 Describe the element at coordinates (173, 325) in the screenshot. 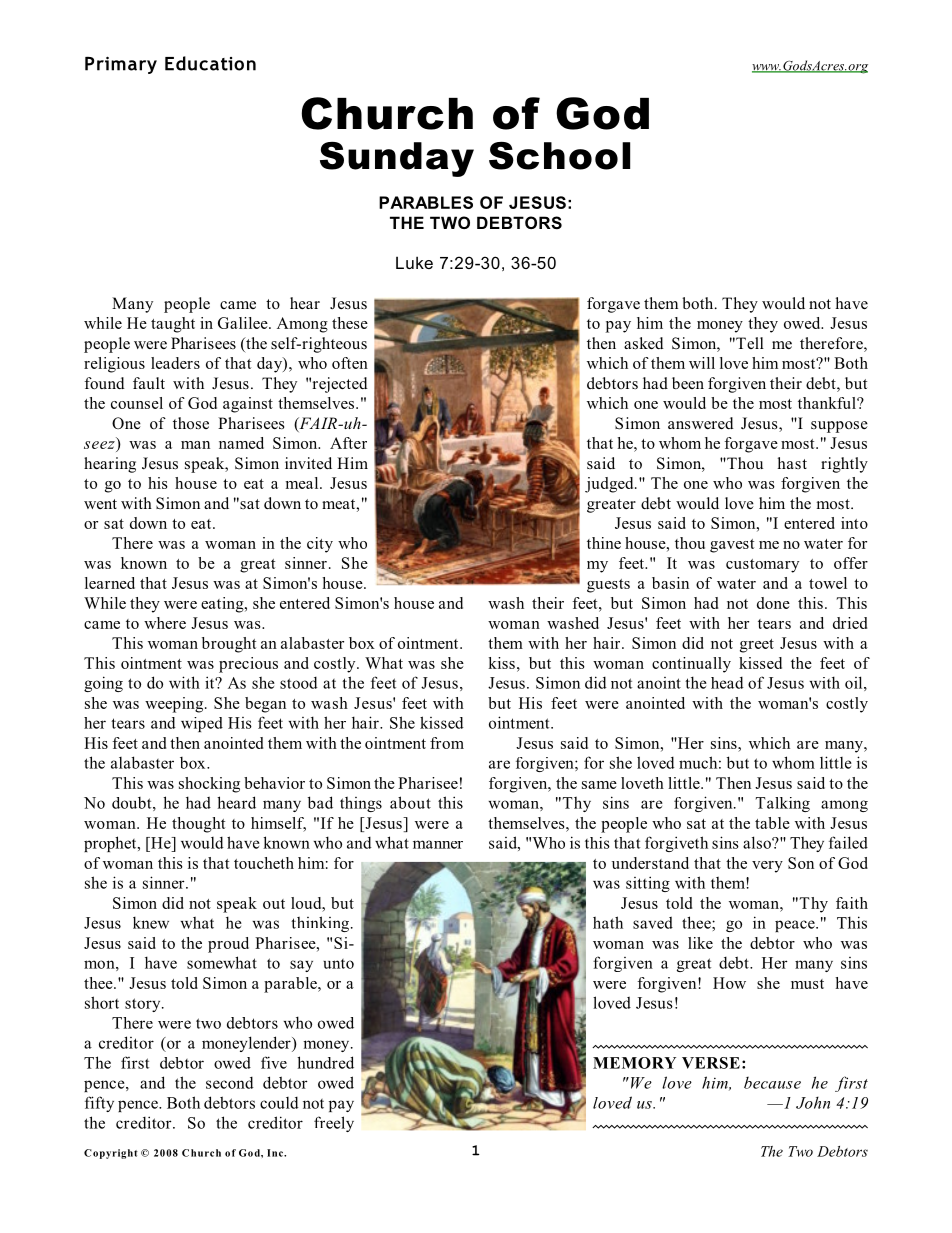

I see `taught` at that location.
